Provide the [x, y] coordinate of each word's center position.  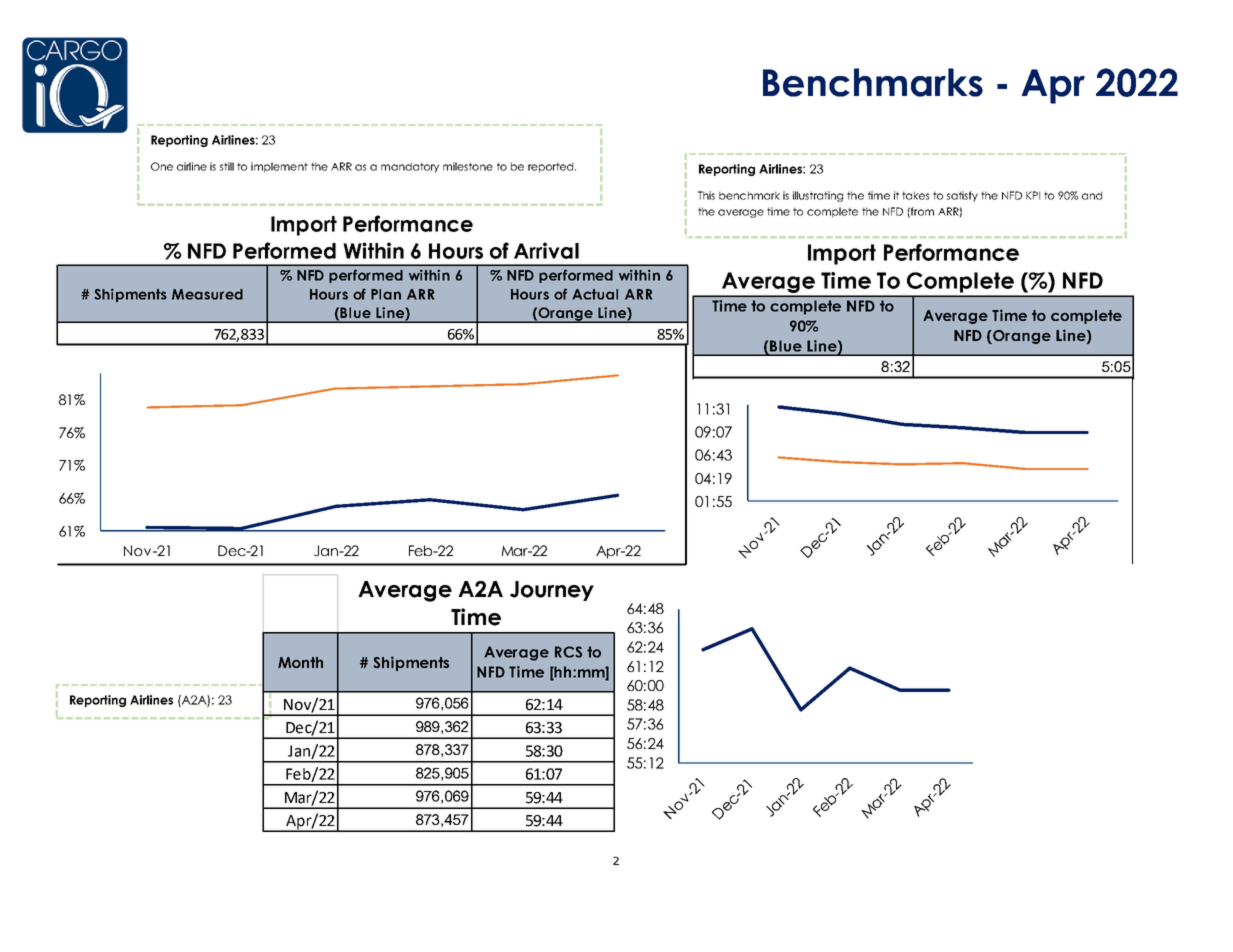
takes [915, 195]
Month [300, 662]
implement [279, 167]
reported [552, 167]
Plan [386, 294]
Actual [595, 294]
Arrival [546, 250]
